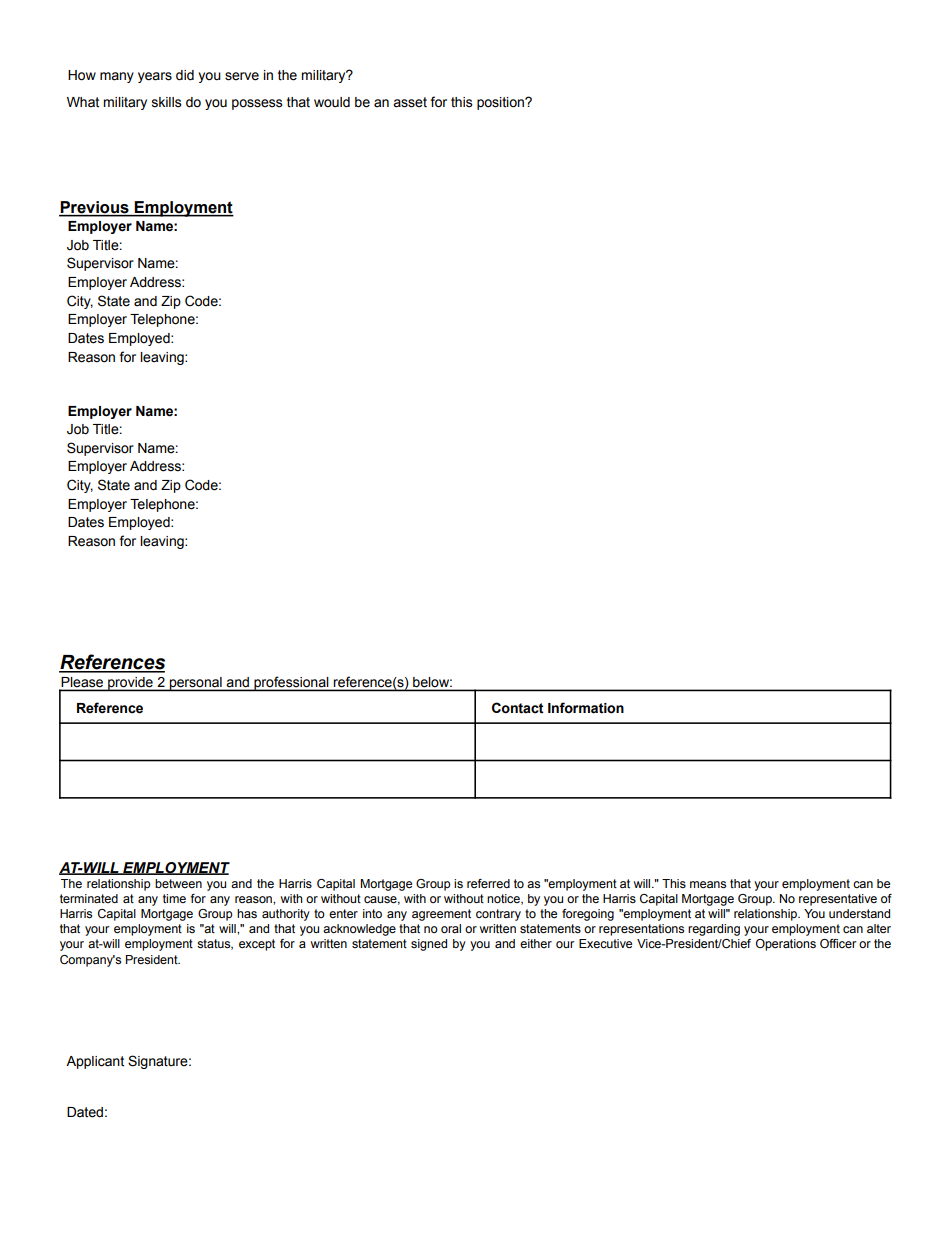  I want to click on asset, so click(410, 102).
